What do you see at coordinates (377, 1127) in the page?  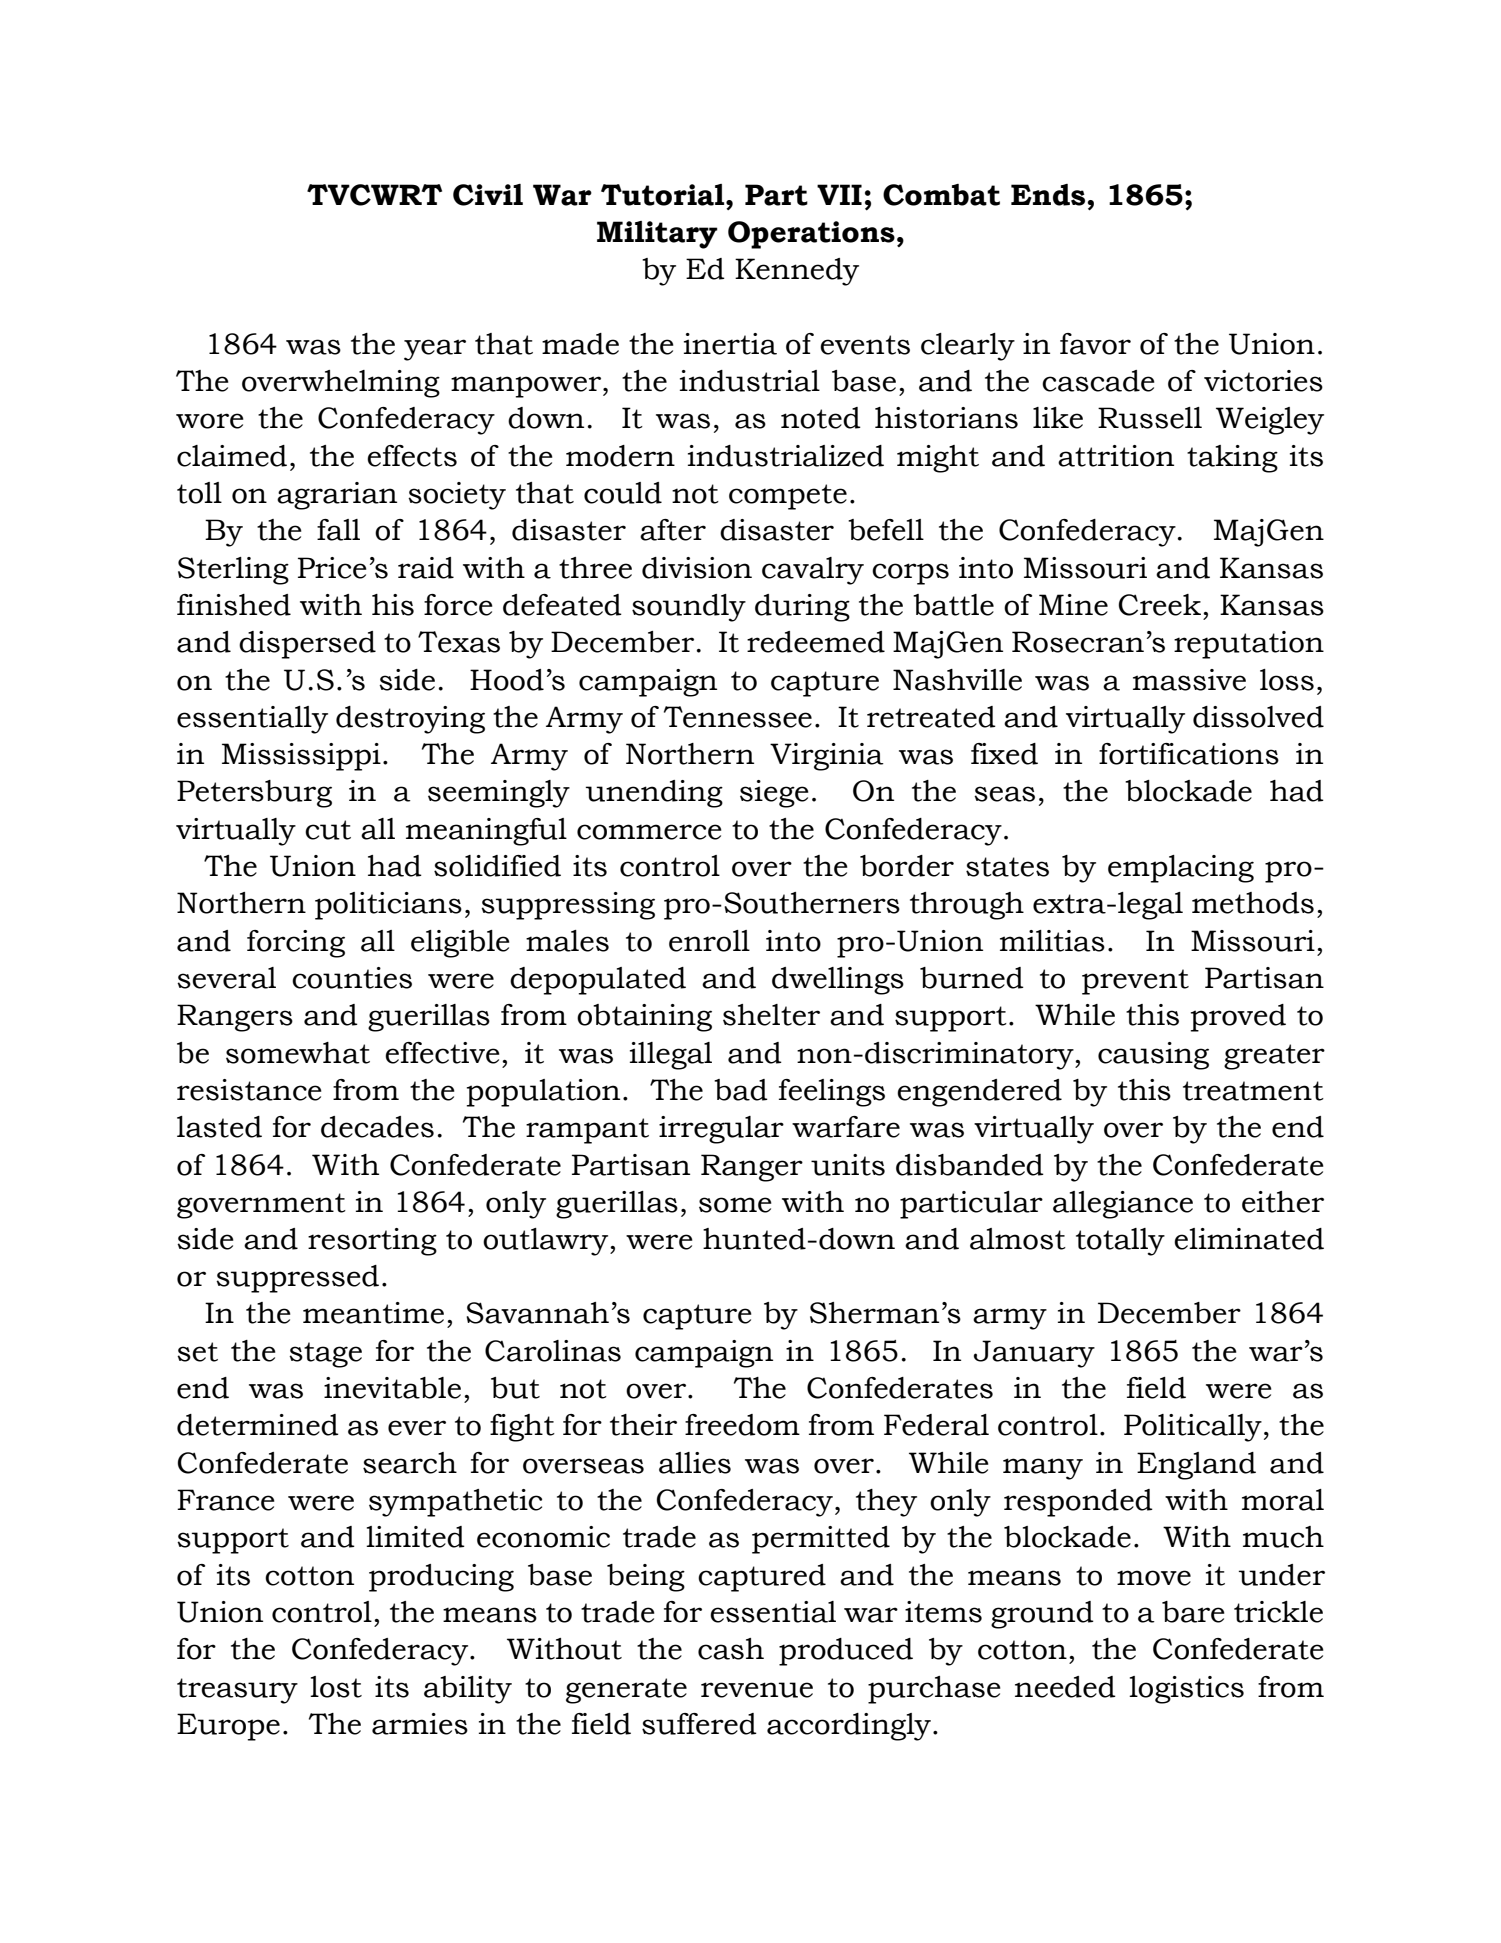 I see `decades` at bounding box center [377, 1127].
